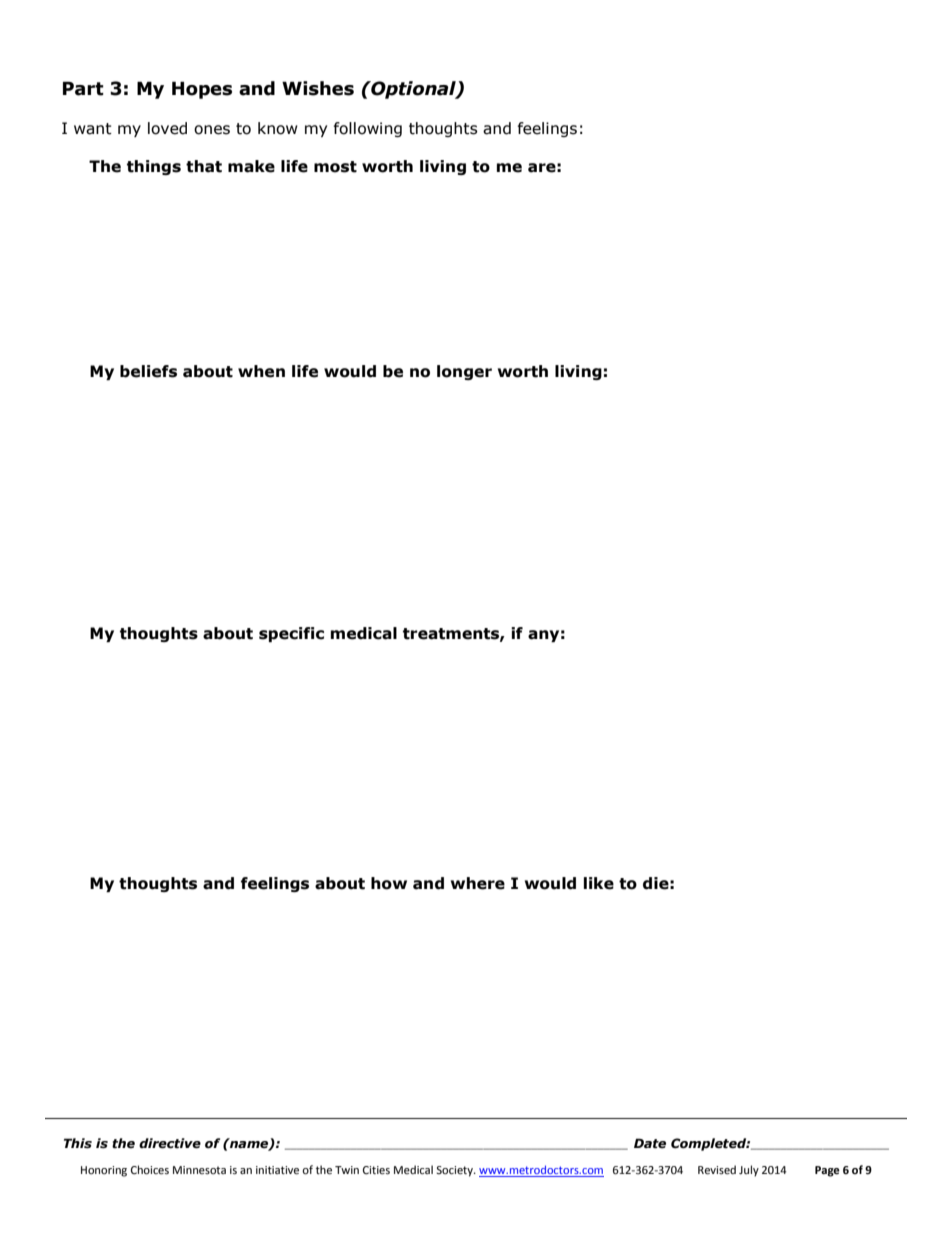 The height and width of the document is (1233, 952). Describe the element at coordinates (749, 1171) in the document. I see `July` at that location.
